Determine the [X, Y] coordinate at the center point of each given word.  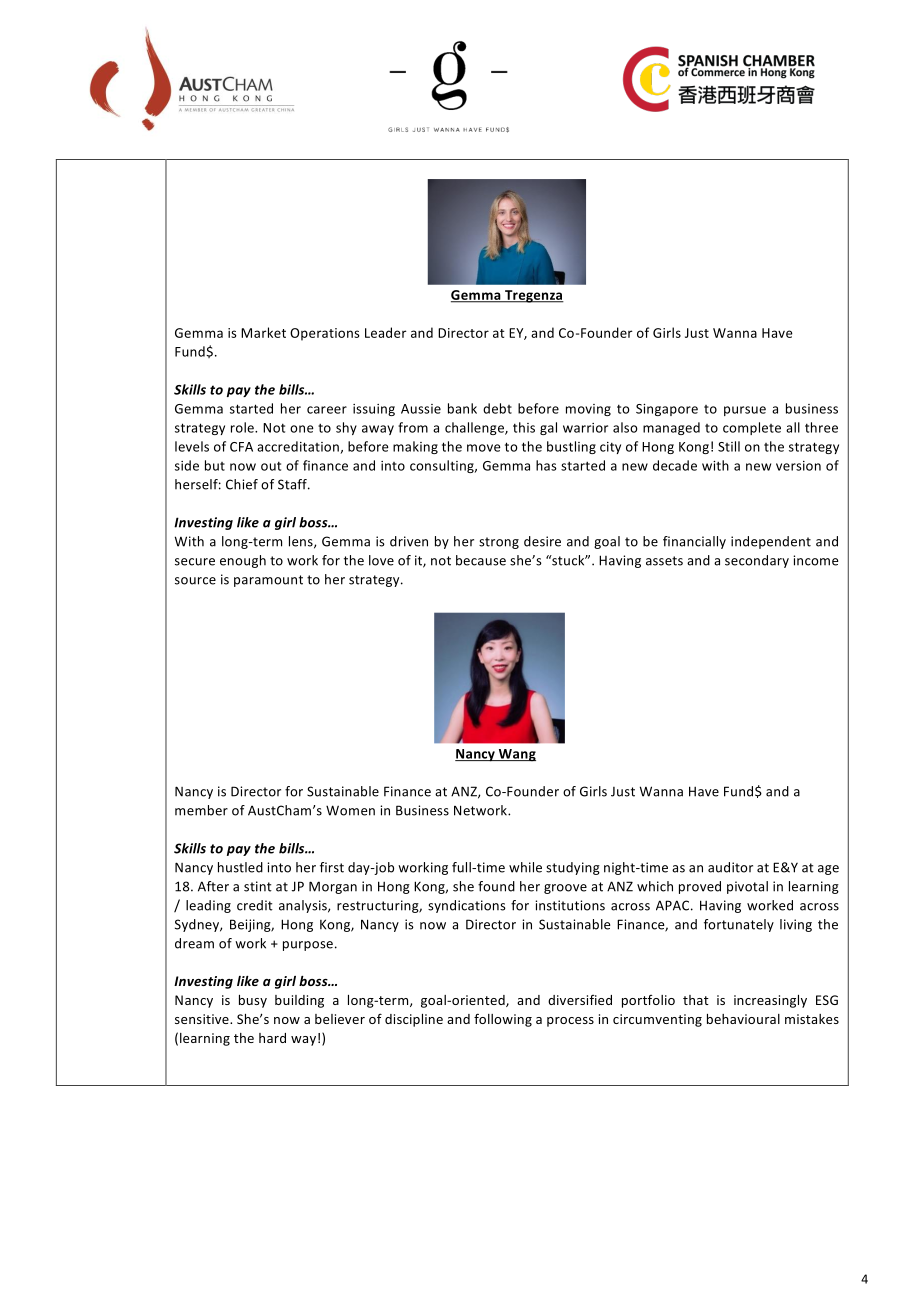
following [503, 1020]
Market [263, 332]
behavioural [743, 1019]
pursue [745, 411]
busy [253, 1001]
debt [497, 408]
